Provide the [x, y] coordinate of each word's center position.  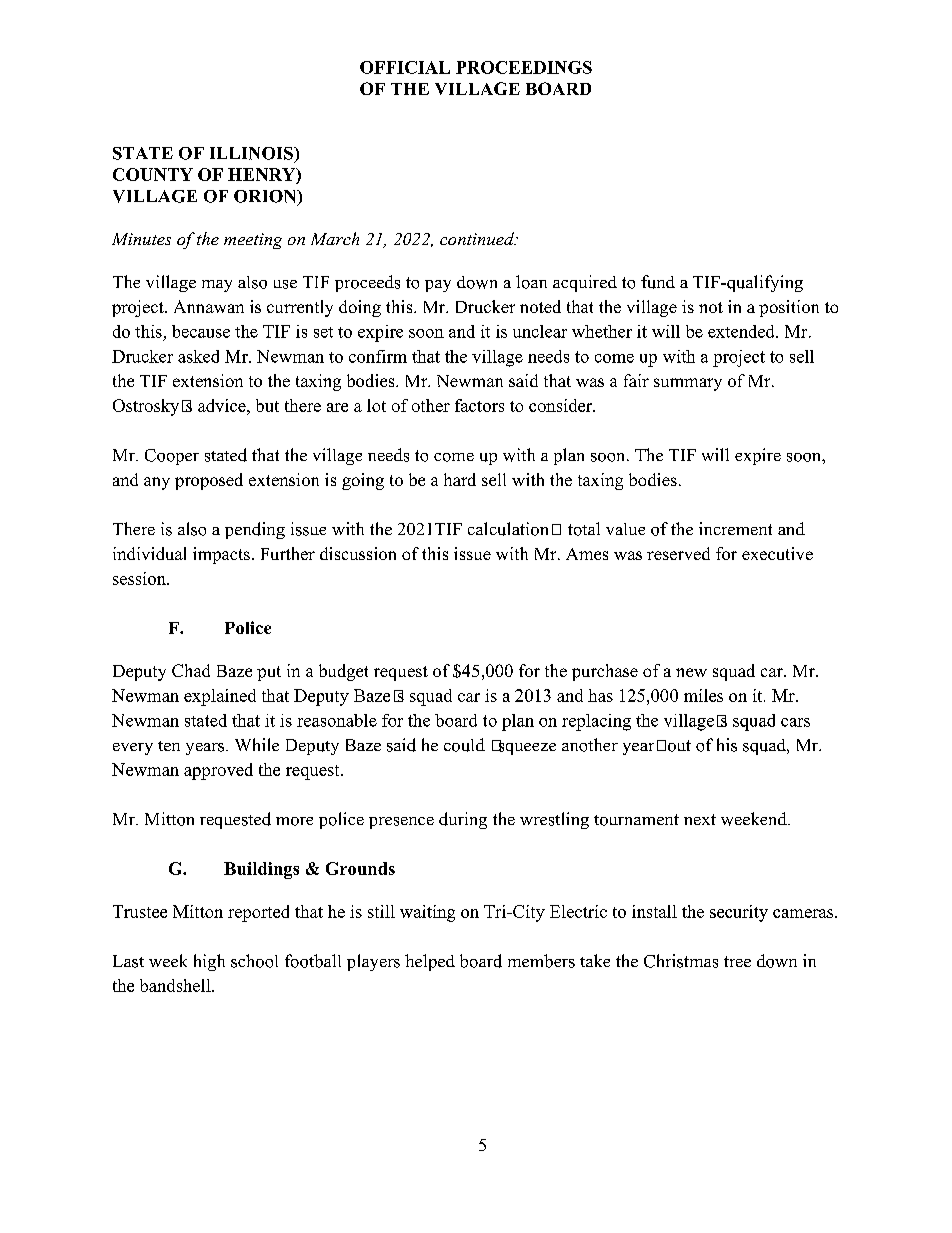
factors [479, 405]
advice [223, 405]
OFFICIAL [405, 67]
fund [658, 282]
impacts [221, 555]
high [209, 962]
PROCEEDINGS [524, 67]
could [464, 745]
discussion [358, 553]
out [679, 746]
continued [478, 238]
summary [688, 384]
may [217, 286]
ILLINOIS [252, 153]
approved [218, 771]
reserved [678, 553]
